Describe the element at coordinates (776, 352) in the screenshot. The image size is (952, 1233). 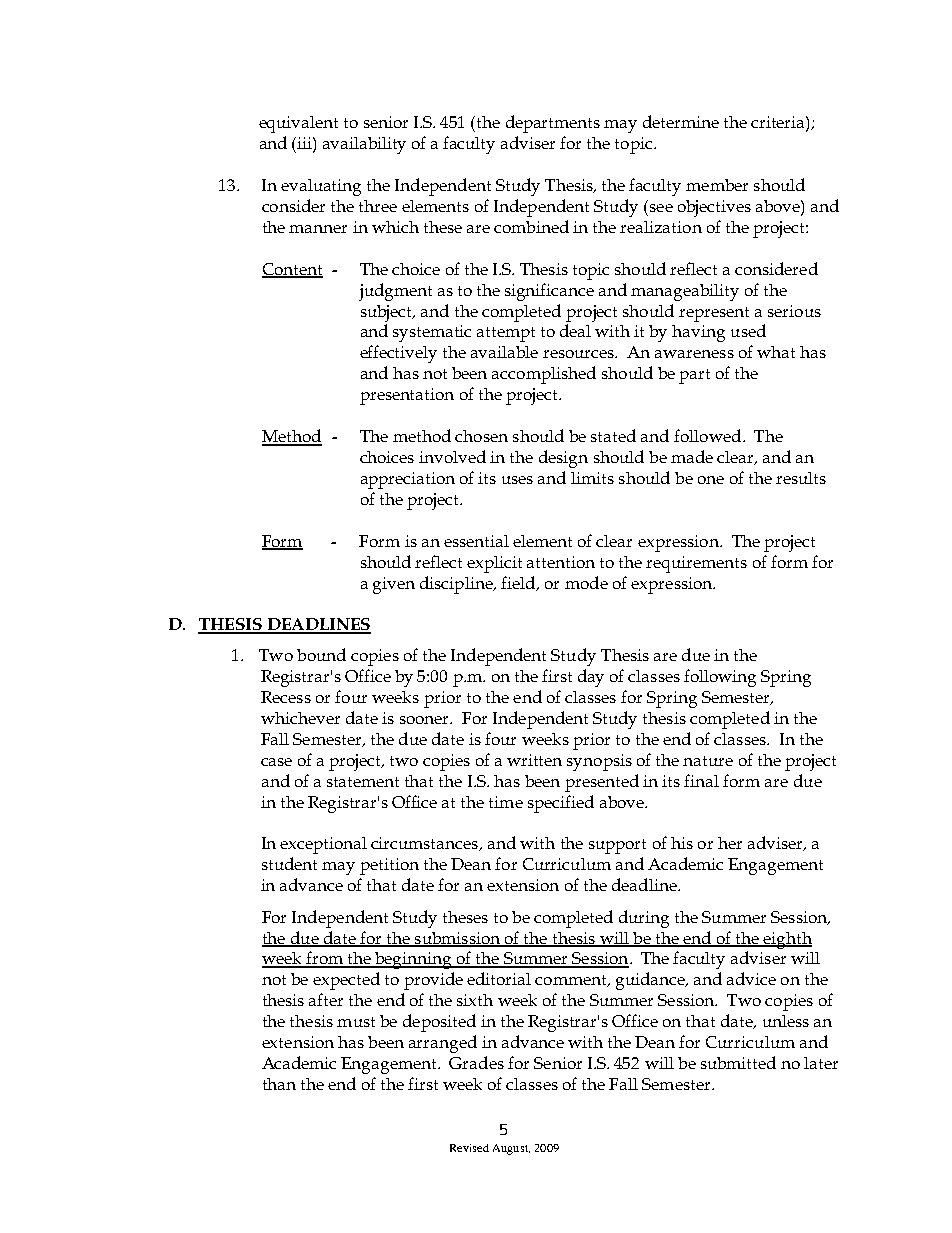
I see `what` at that location.
